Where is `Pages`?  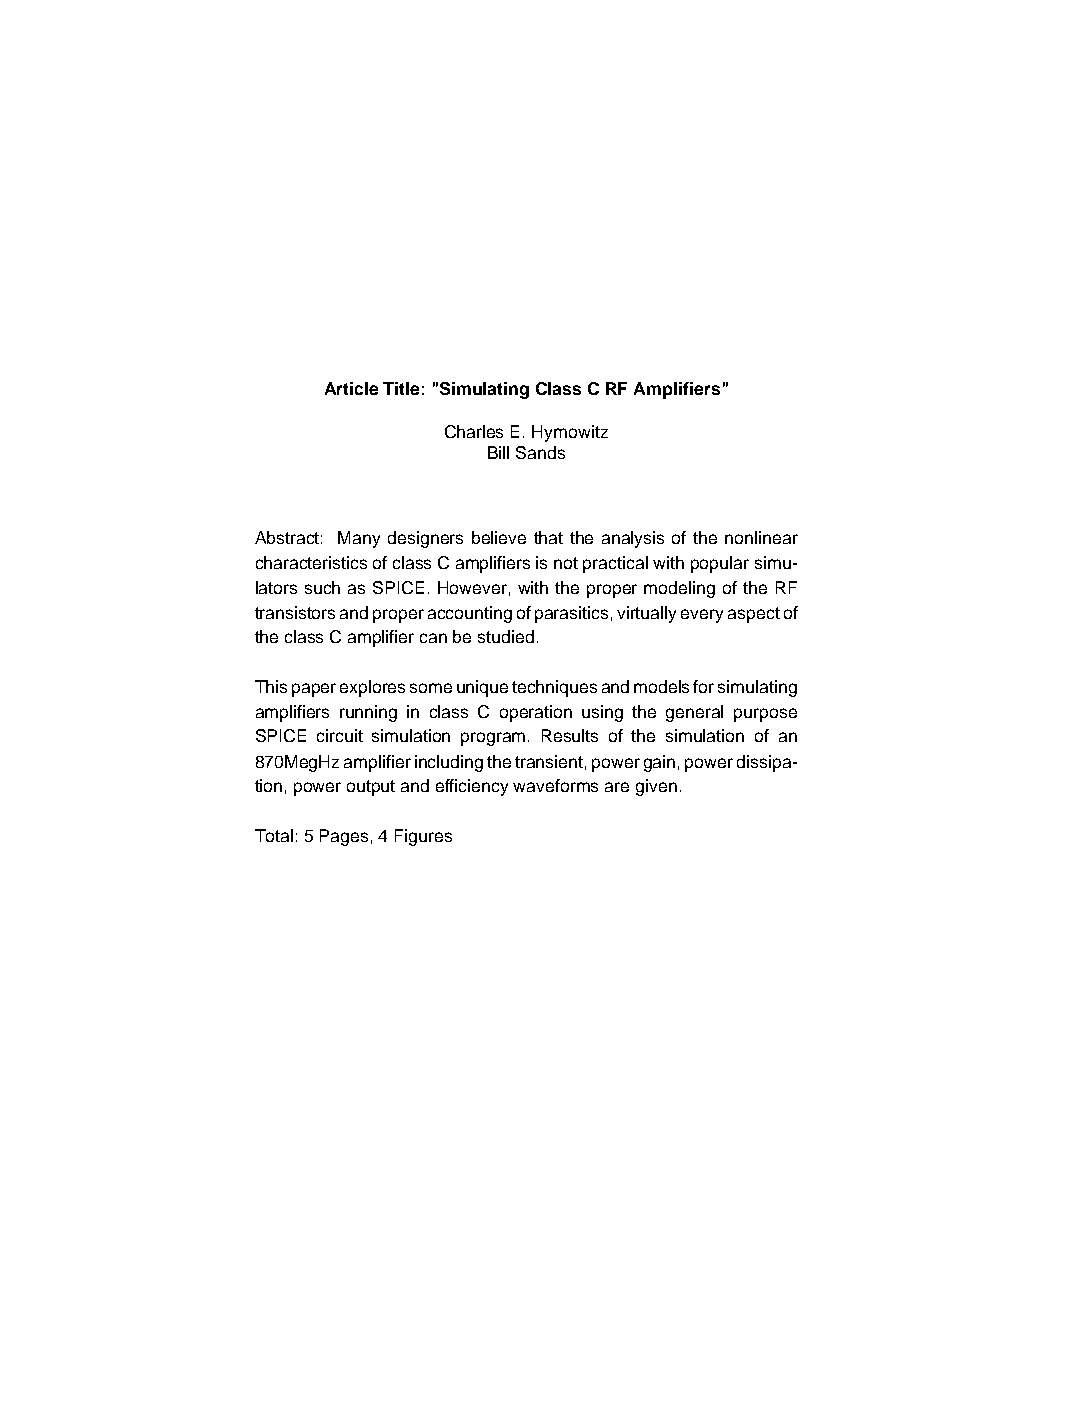 Pages is located at coordinates (344, 837).
